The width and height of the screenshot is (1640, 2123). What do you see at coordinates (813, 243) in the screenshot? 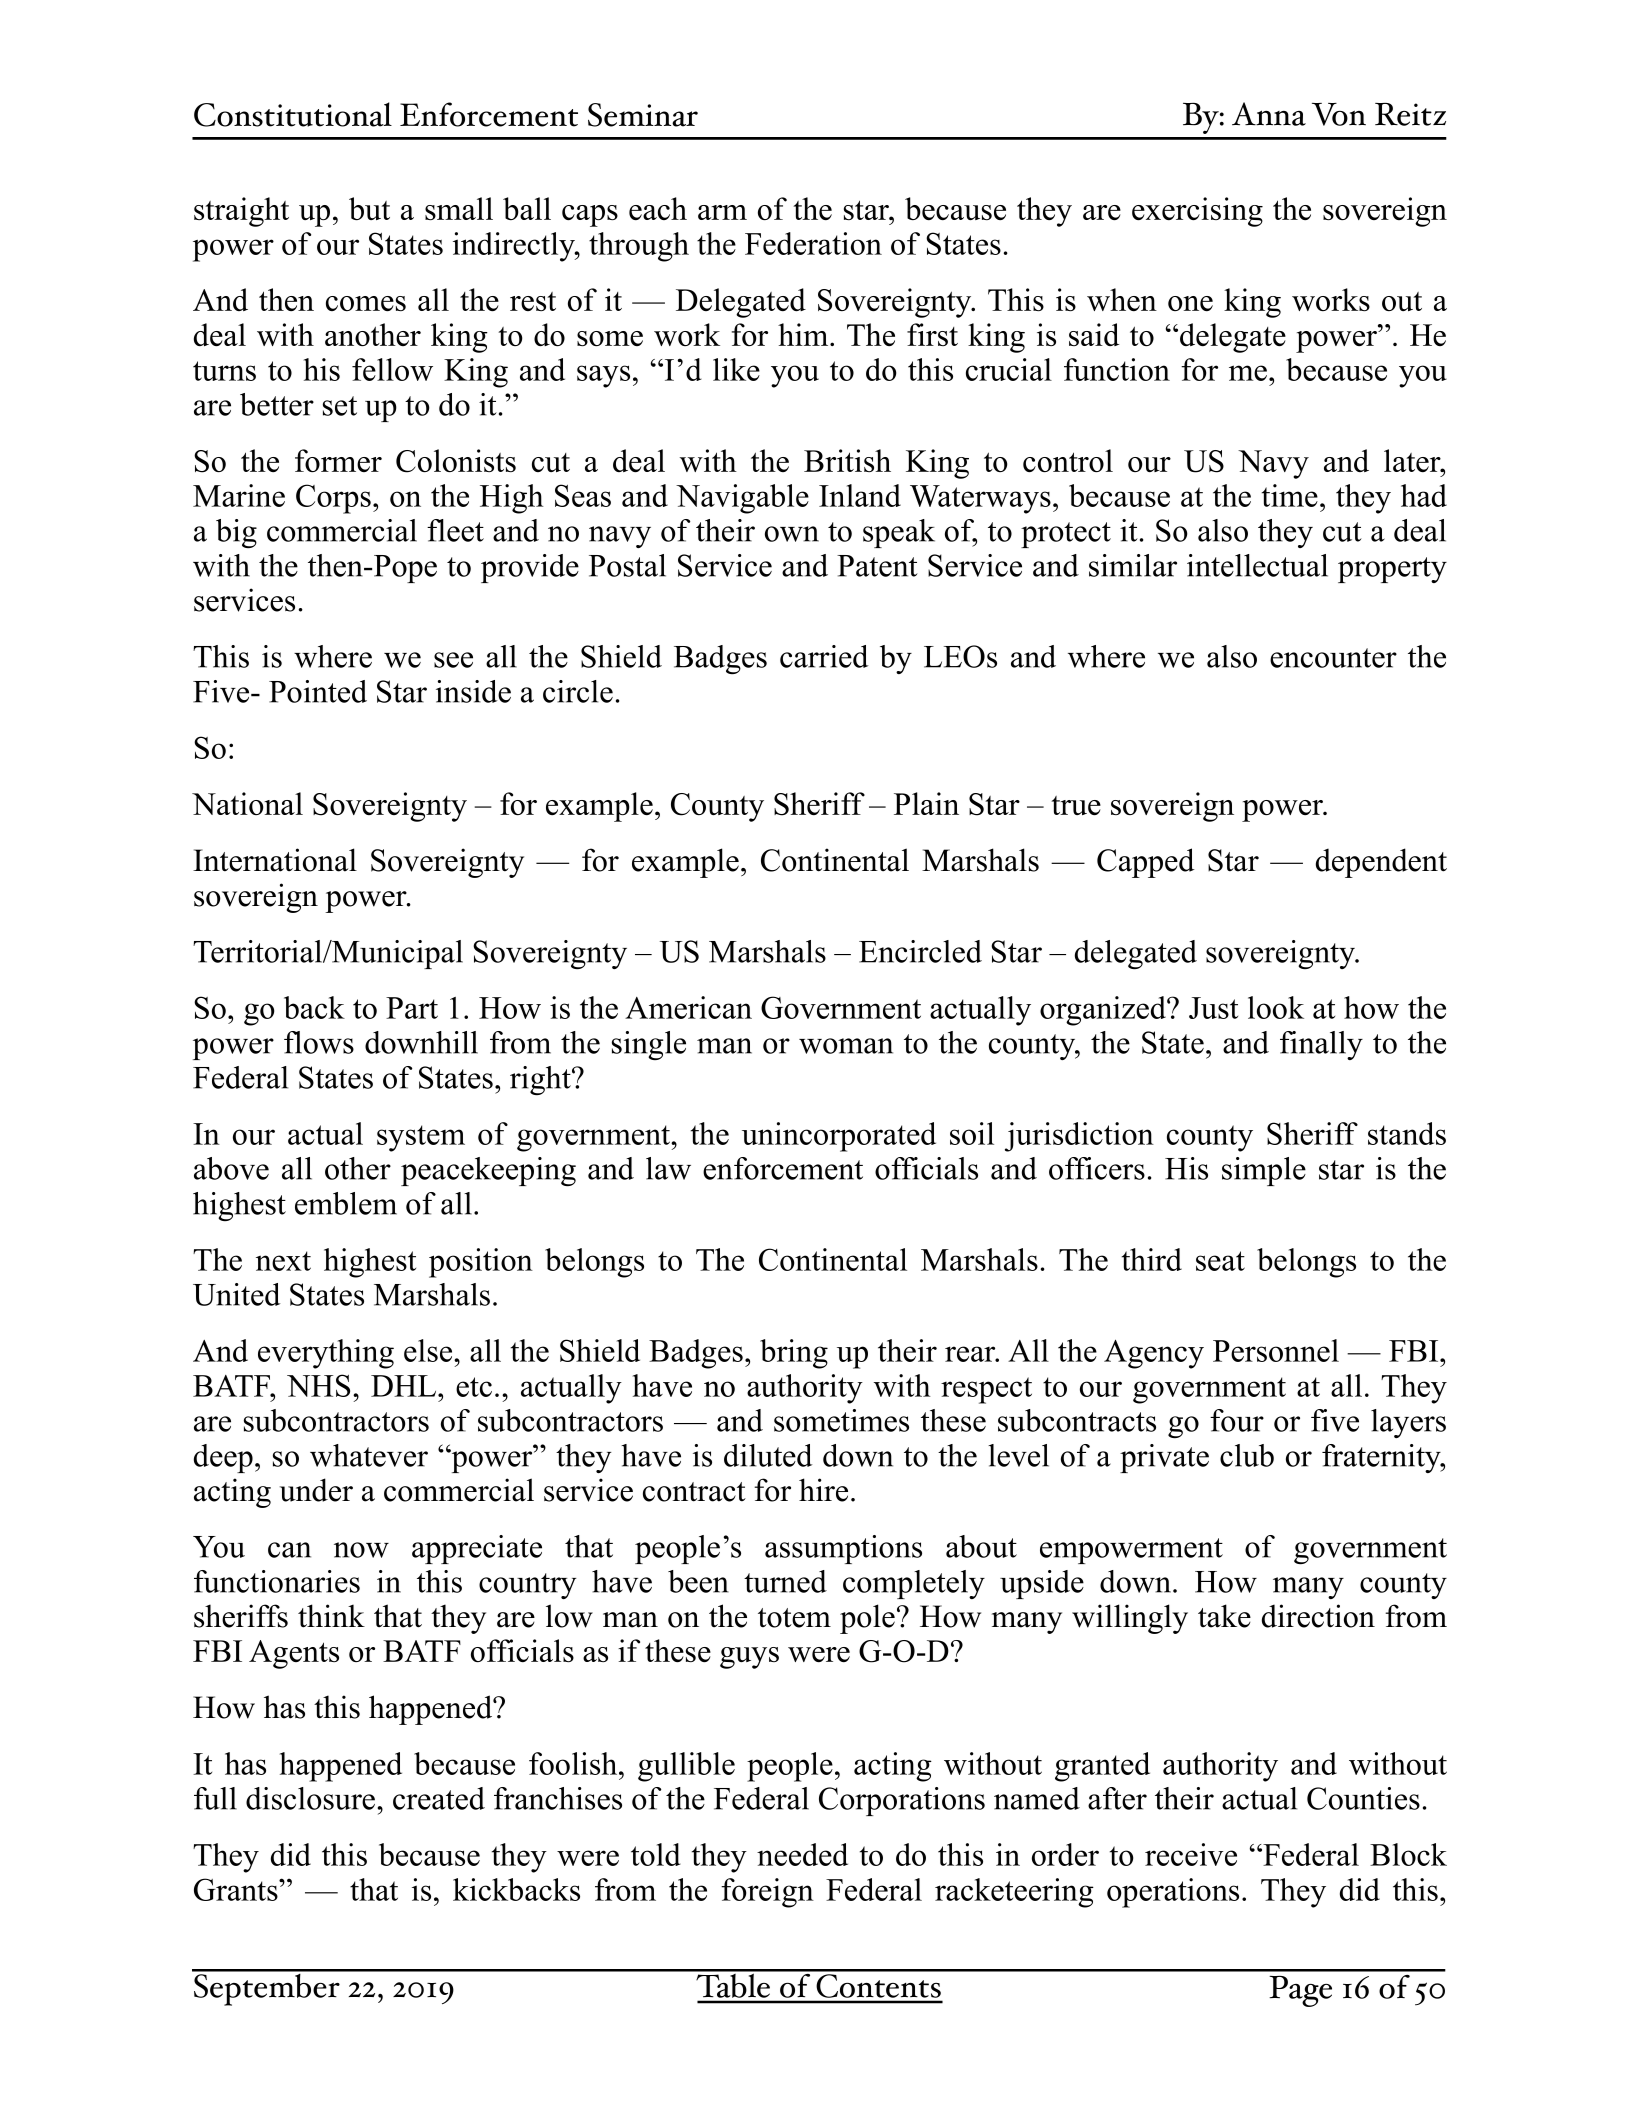
I see `Federation` at bounding box center [813, 243].
